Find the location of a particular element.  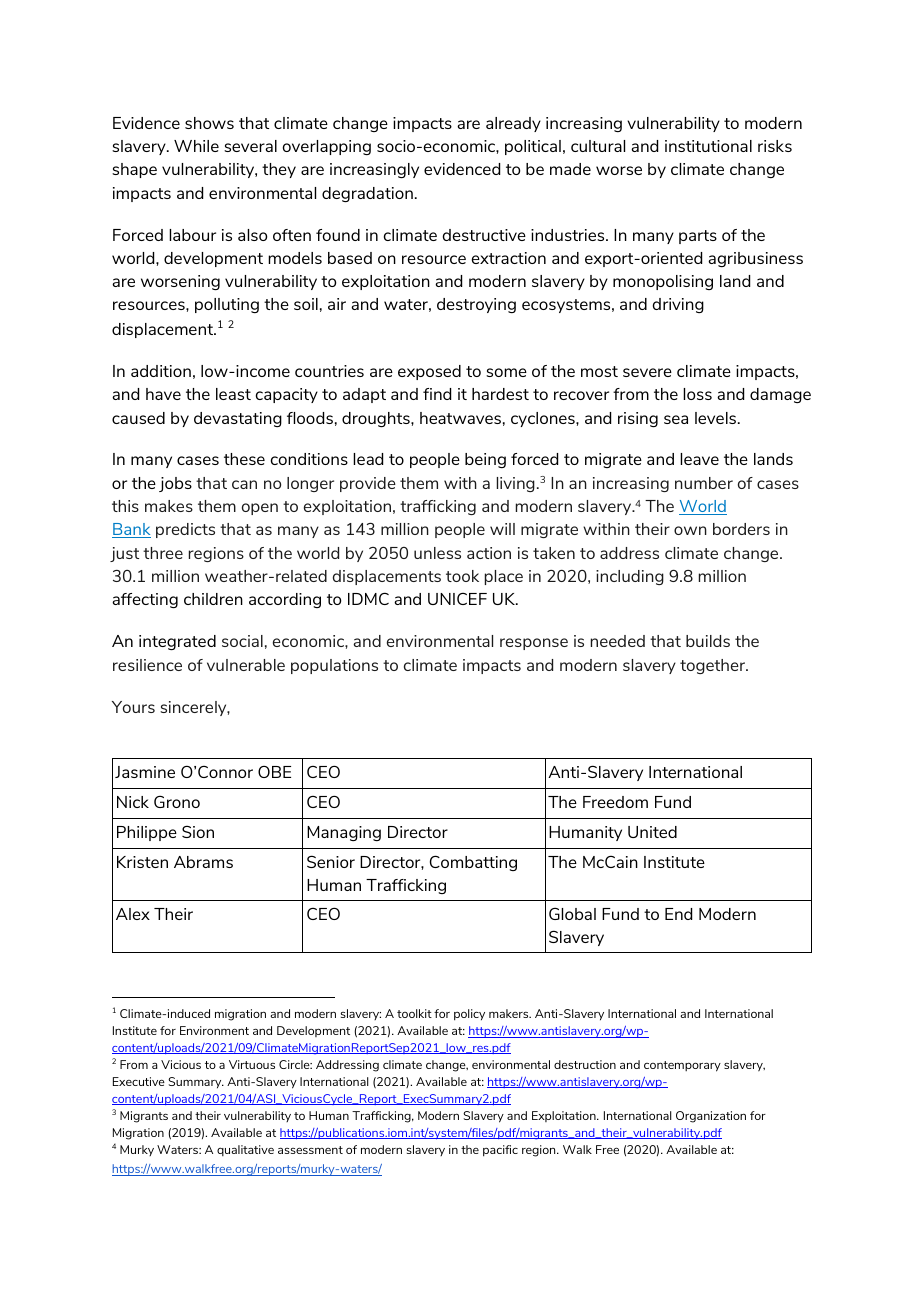

builds is located at coordinates (708, 641).
